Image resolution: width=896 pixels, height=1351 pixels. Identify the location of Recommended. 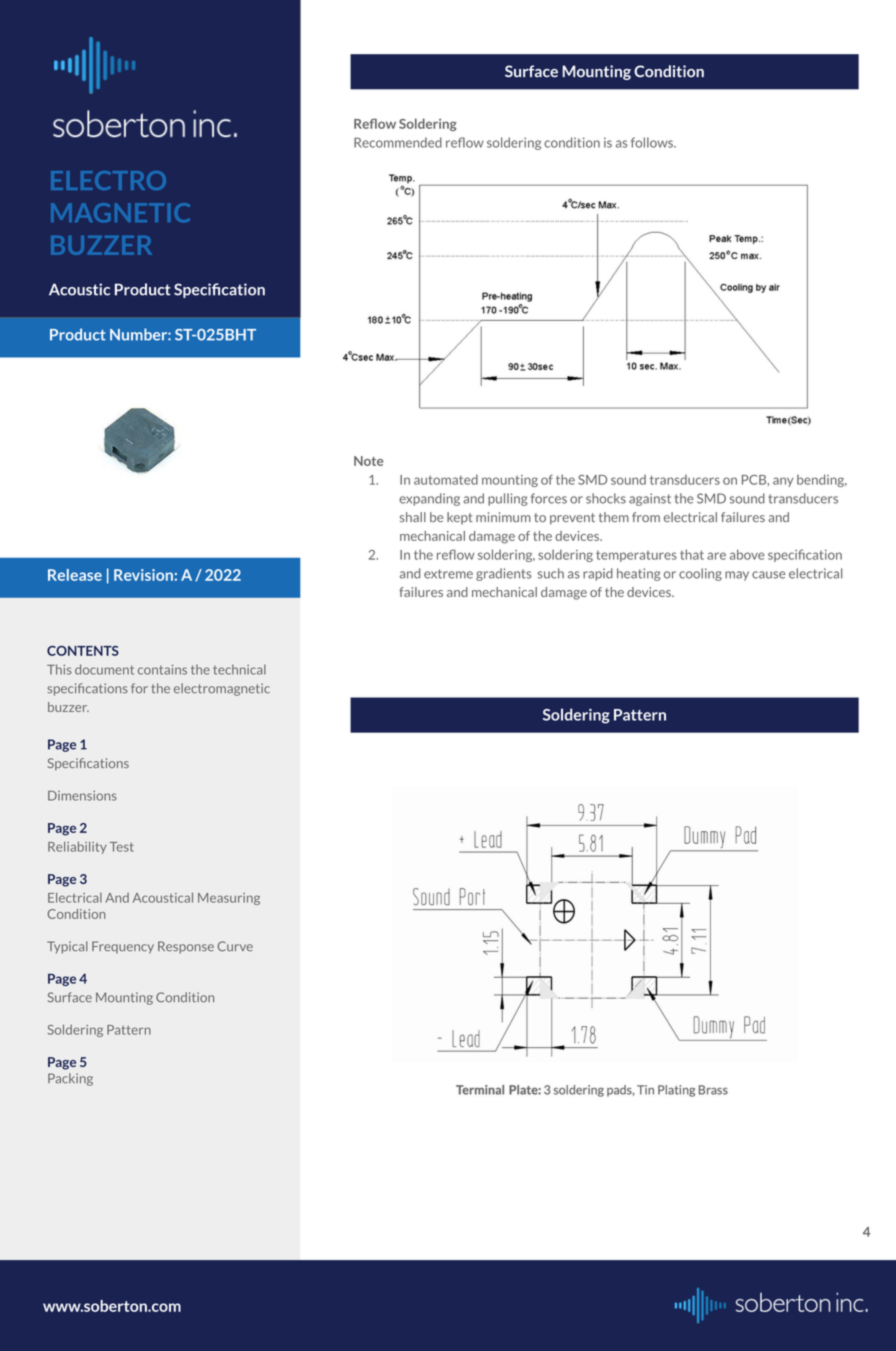
(398, 142).
